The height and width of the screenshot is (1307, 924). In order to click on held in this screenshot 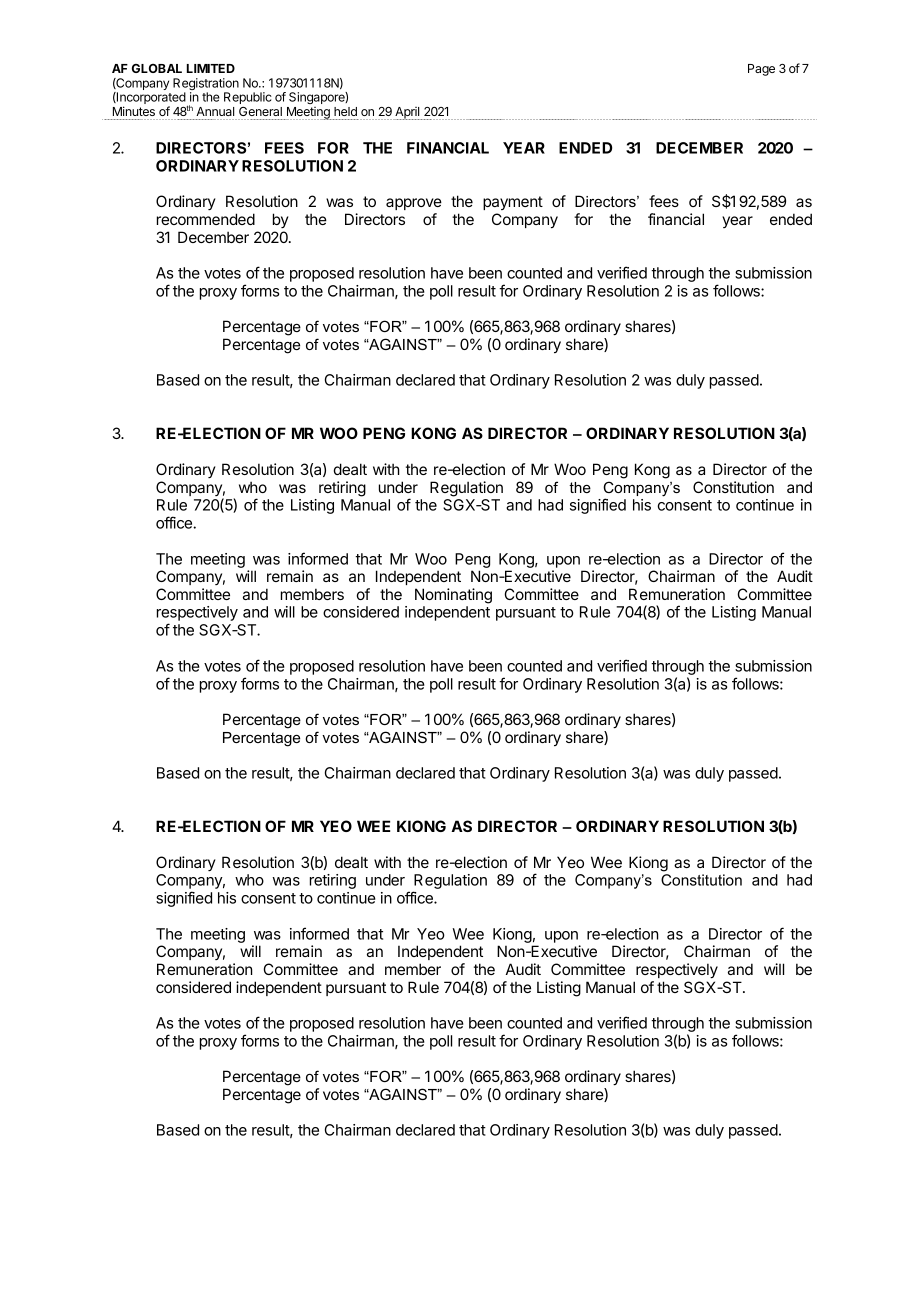, I will do `click(345, 111)`.
